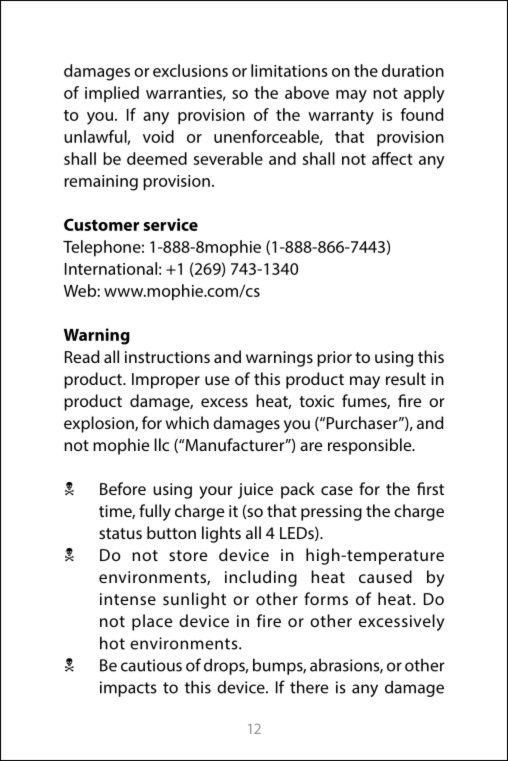 The image size is (508, 761). I want to click on duration, so click(413, 70).
